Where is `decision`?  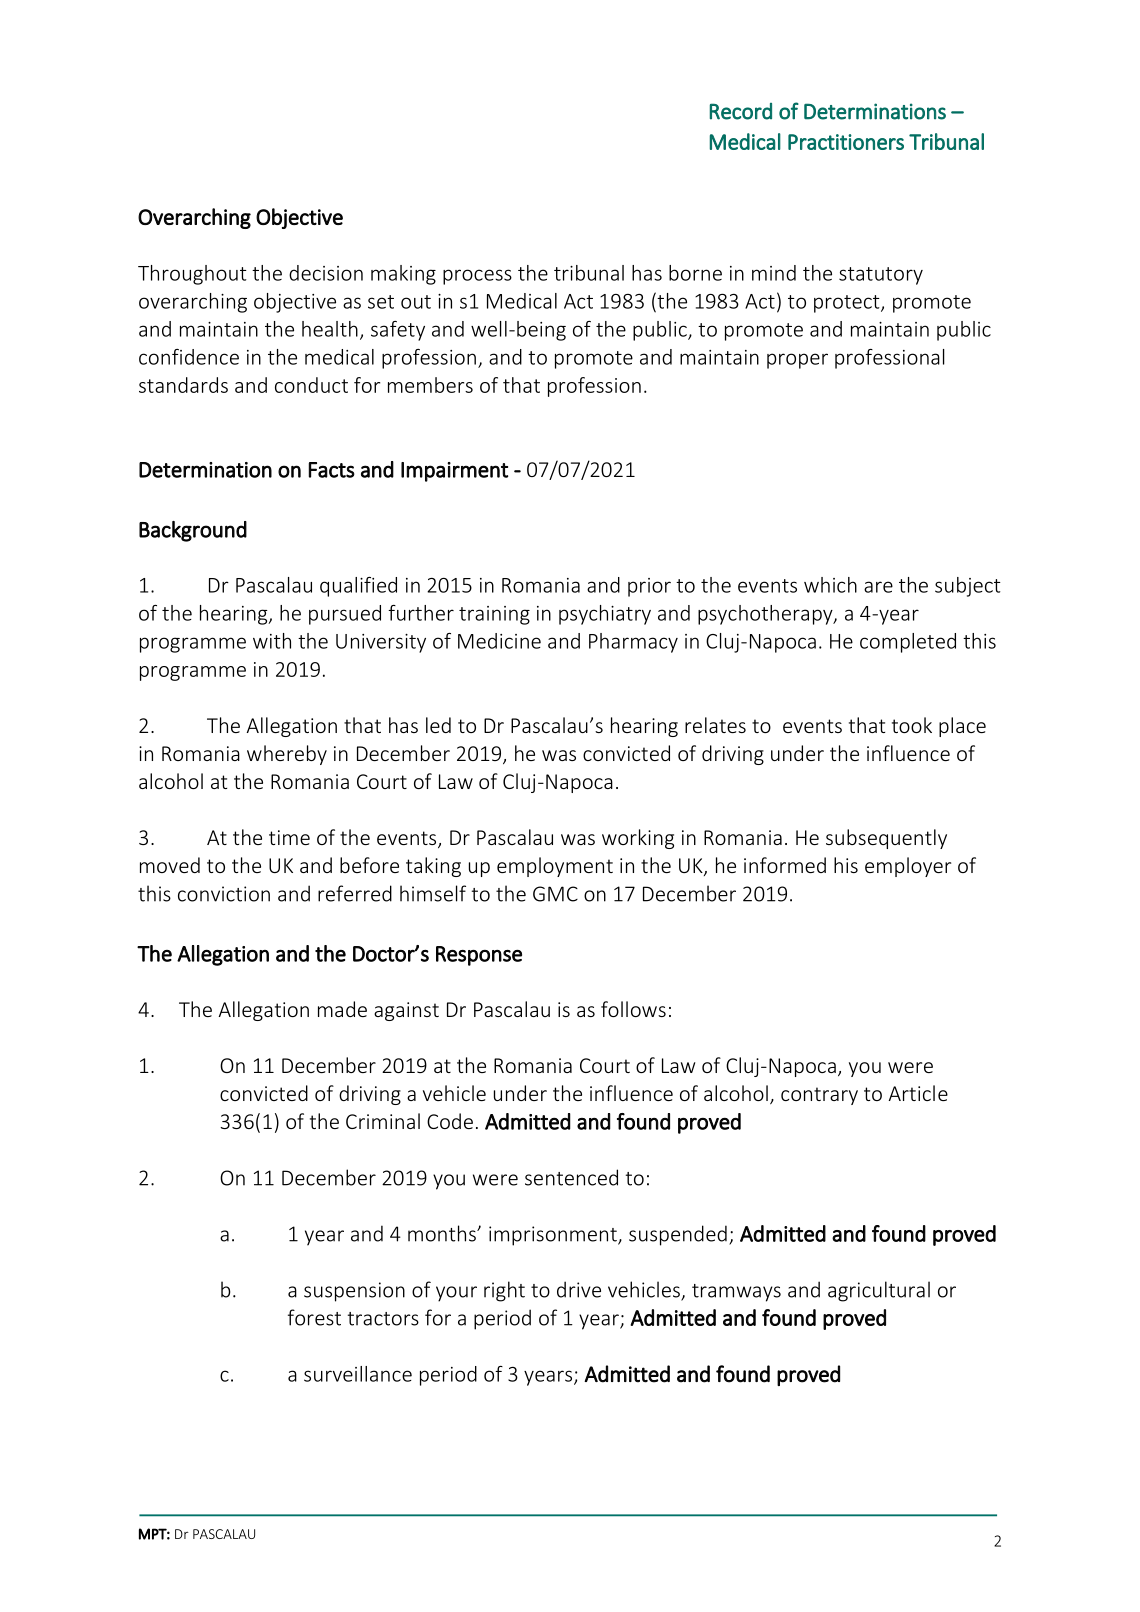
decision is located at coordinates (326, 273).
